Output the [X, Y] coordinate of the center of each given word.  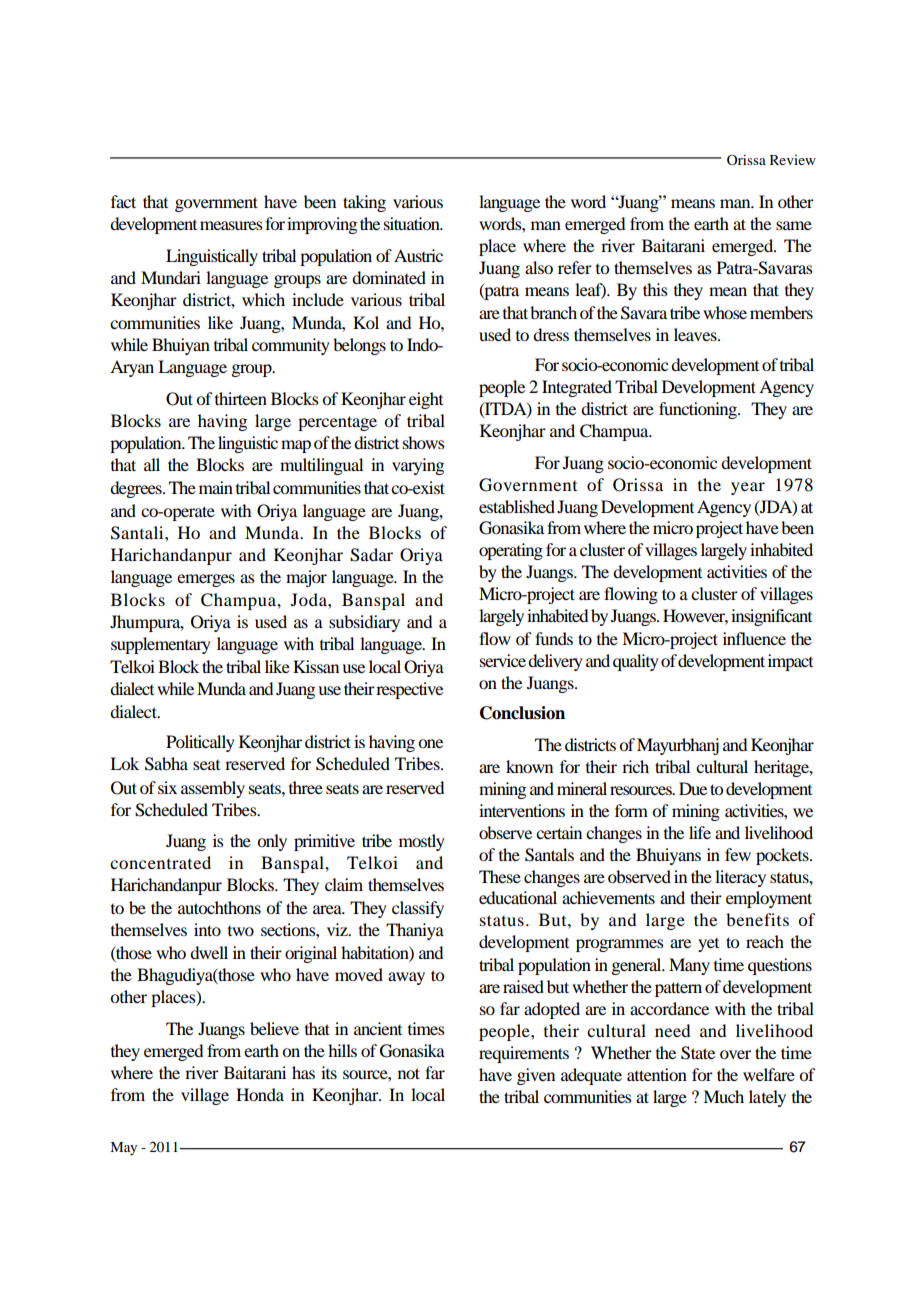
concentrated [160, 862]
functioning [699, 410]
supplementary [161, 645]
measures [231, 225]
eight [426, 400]
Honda [260, 1094]
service [503, 660]
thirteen [241, 398]
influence [754, 638]
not [409, 1073]
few [738, 854]
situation [413, 223]
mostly [422, 842]
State [698, 1053]
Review [793, 160]
